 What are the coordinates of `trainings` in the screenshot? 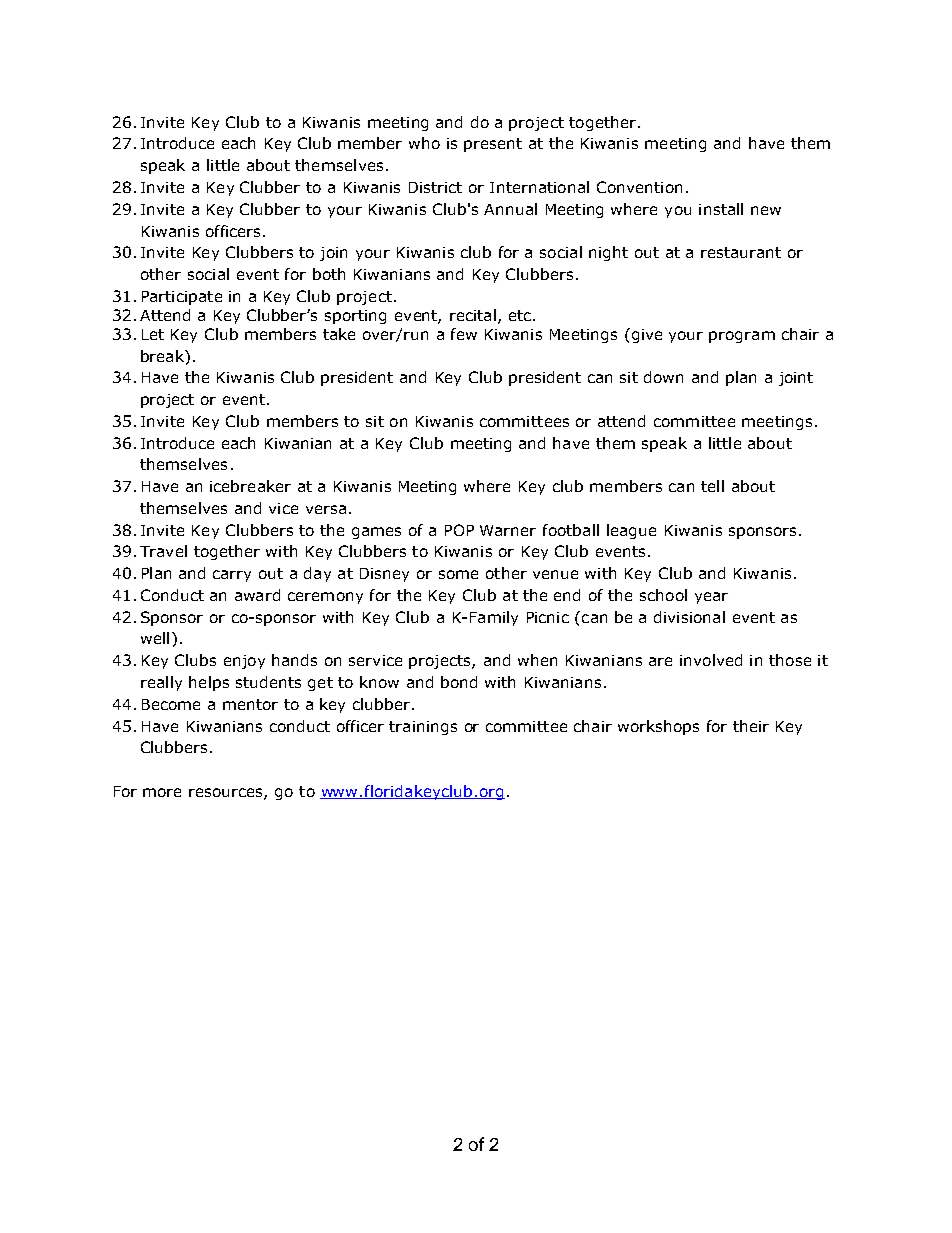 It's located at (423, 728).
